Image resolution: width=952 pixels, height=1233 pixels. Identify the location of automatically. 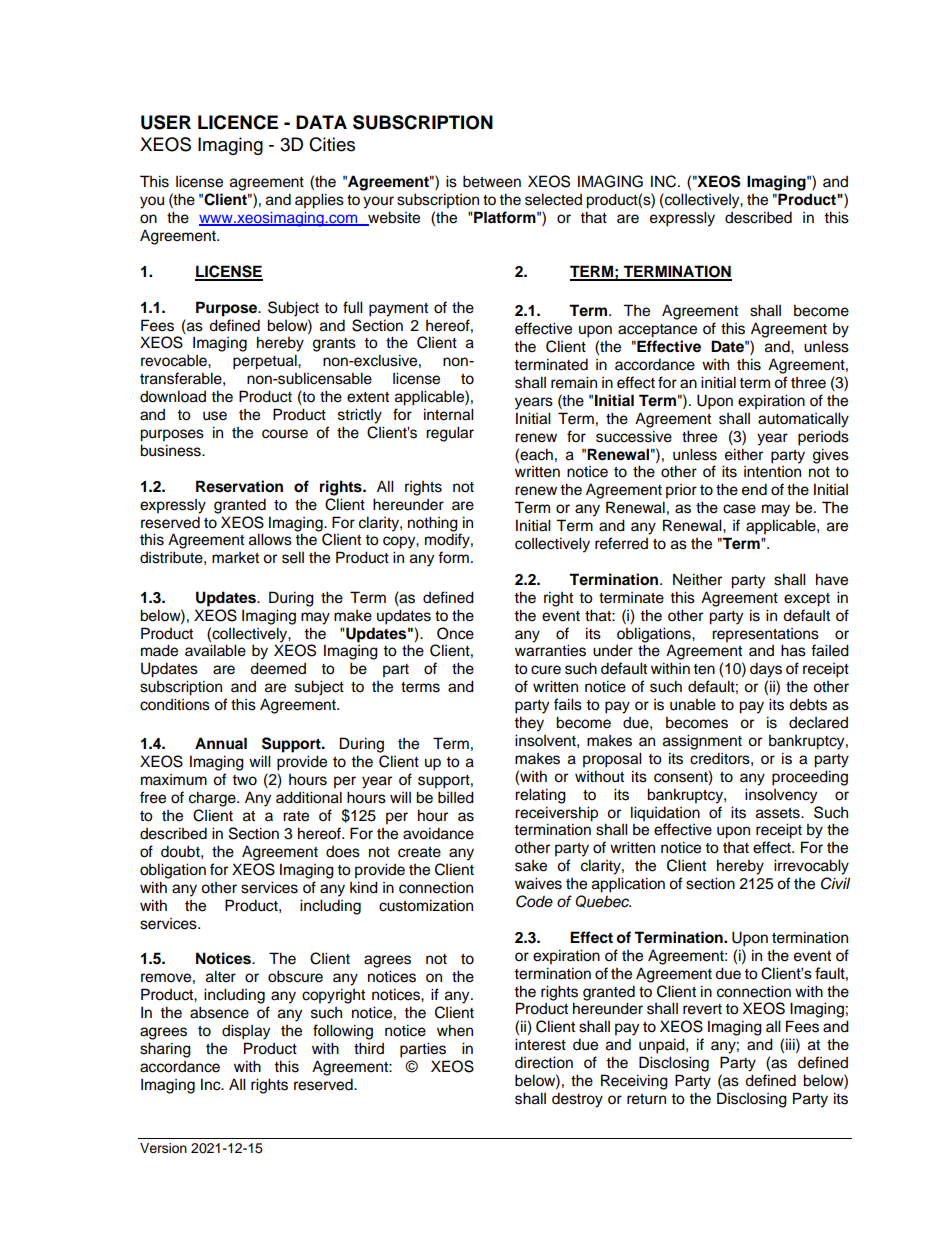
(803, 420).
